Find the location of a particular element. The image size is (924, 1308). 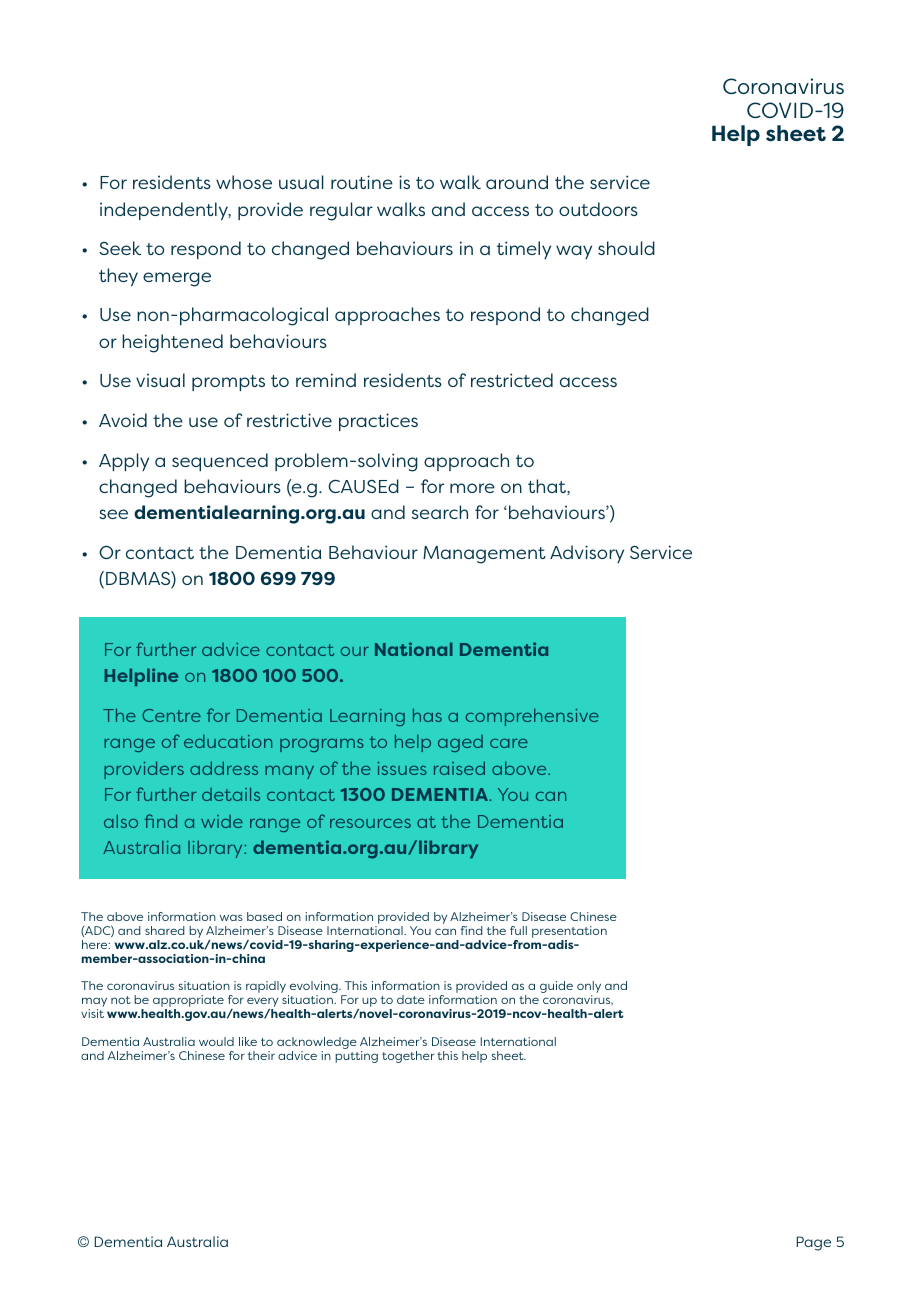

sequenced is located at coordinates (220, 462).
